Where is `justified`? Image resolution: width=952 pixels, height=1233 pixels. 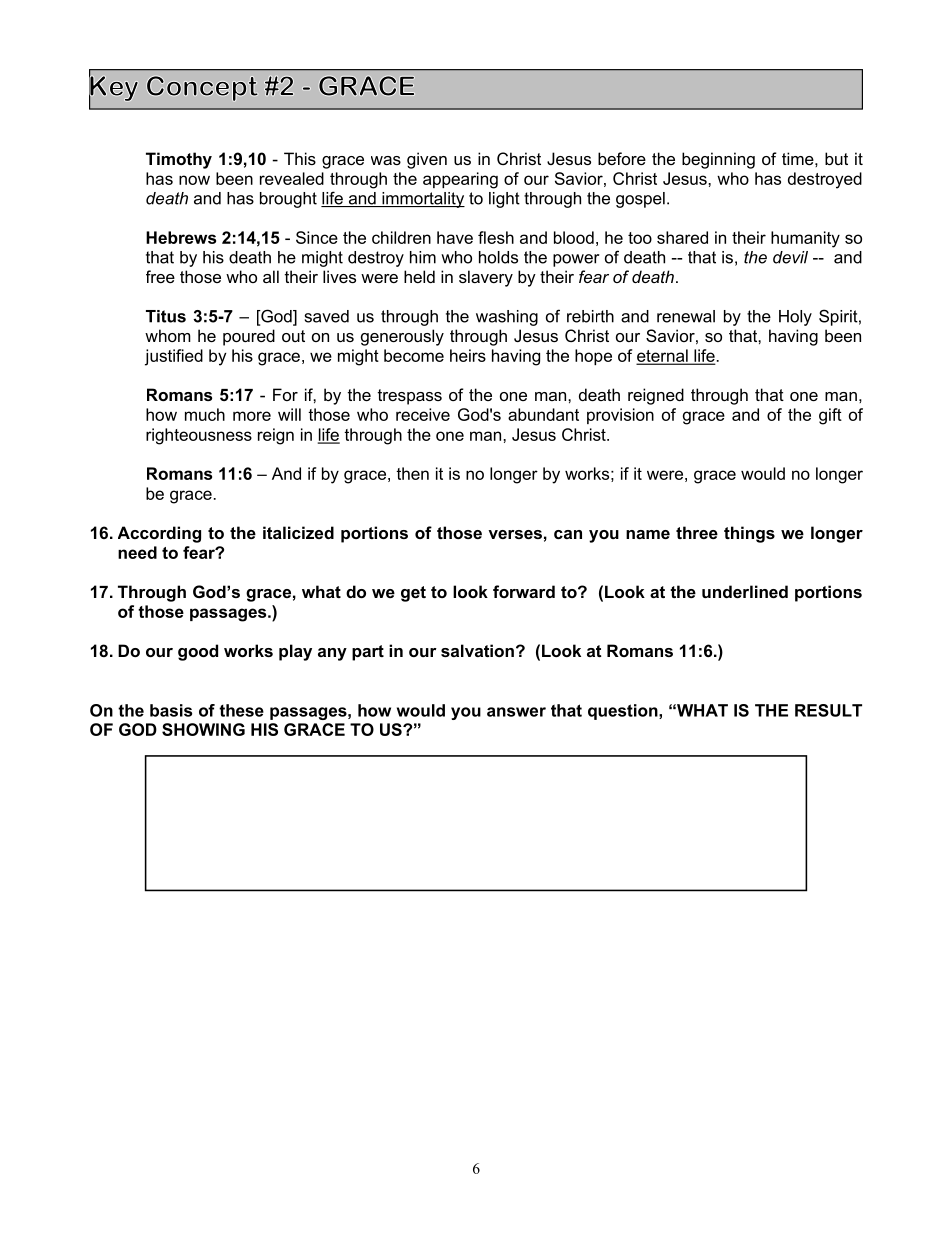
justified is located at coordinates (174, 357).
